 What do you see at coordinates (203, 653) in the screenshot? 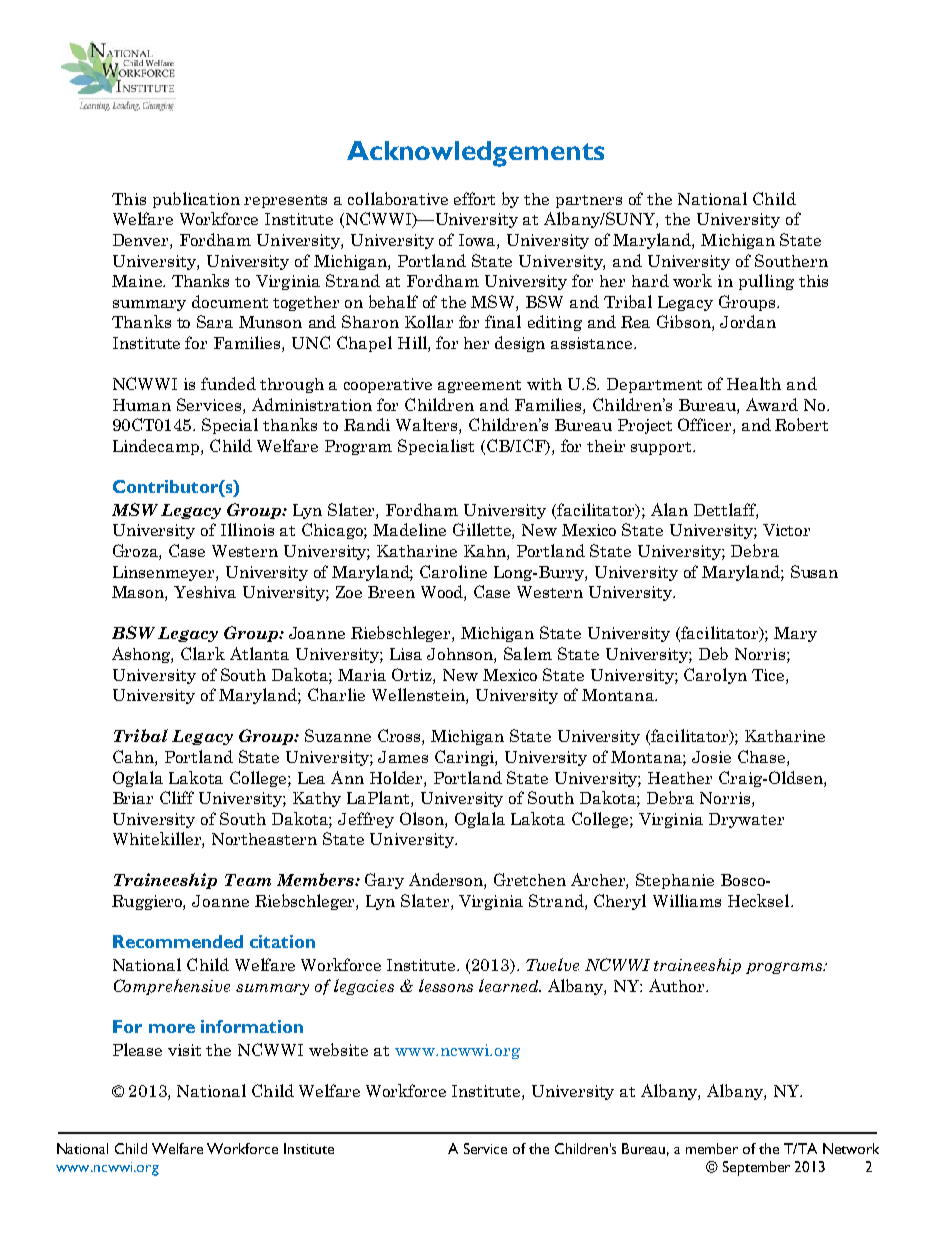
I see `Clark` at bounding box center [203, 653].
